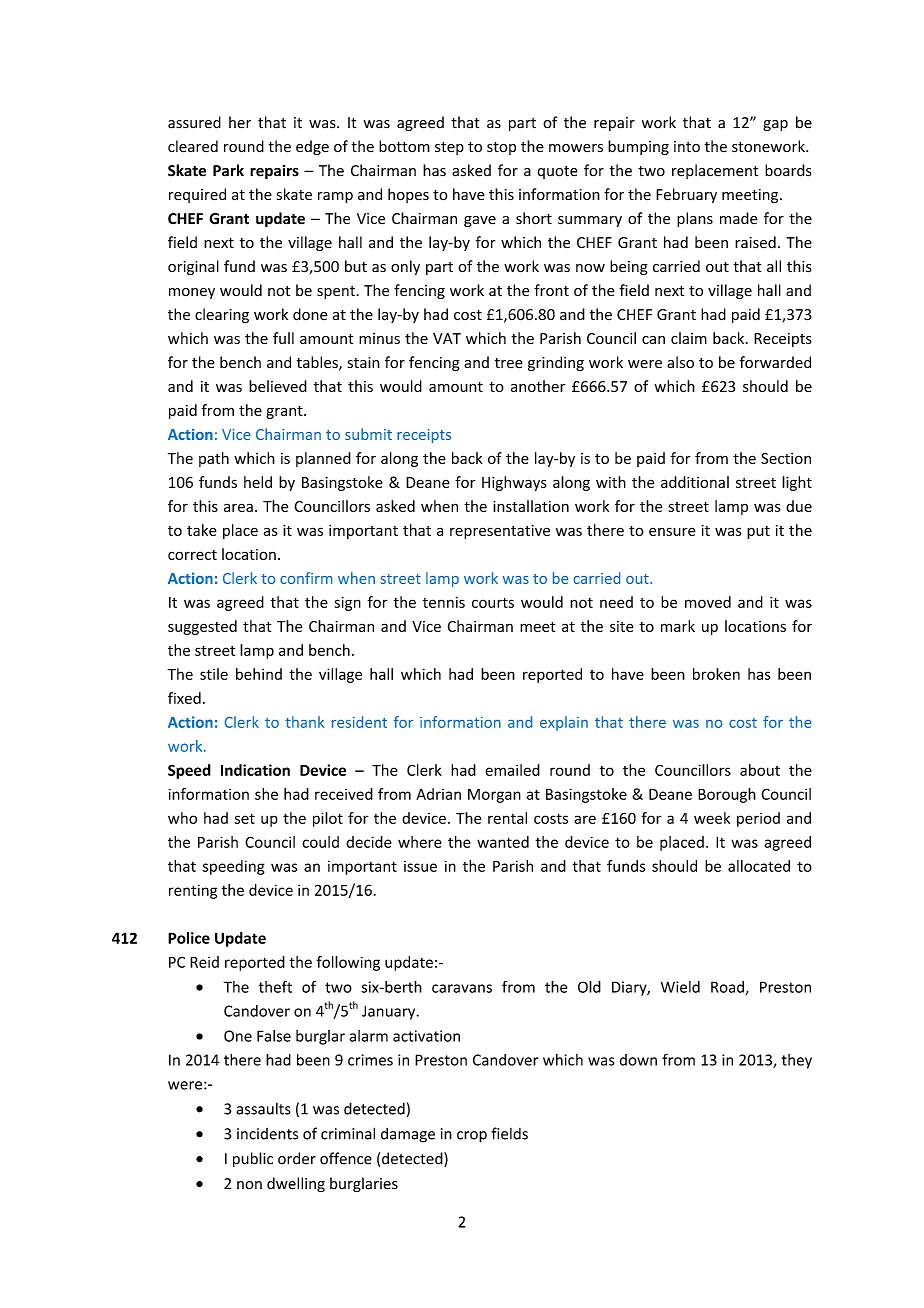  Describe the element at coordinates (687, 146) in the screenshot. I see `into` at that location.
